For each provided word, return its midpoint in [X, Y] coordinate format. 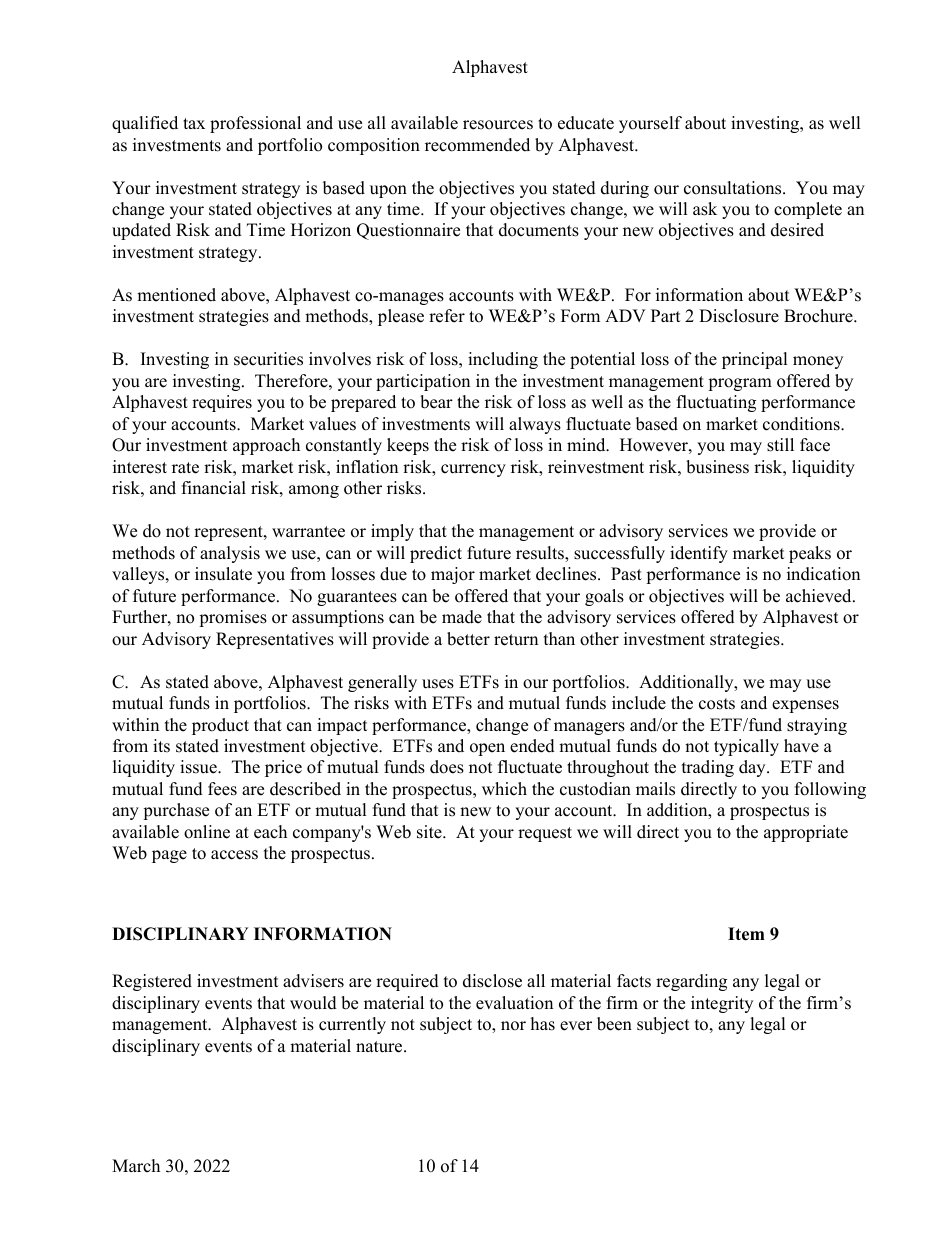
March [136, 1166]
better [468, 639]
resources [498, 125]
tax [194, 123]
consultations [734, 188]
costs [717, 704]
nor [513, 1026]
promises [233, 618]
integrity [722, 1004]
